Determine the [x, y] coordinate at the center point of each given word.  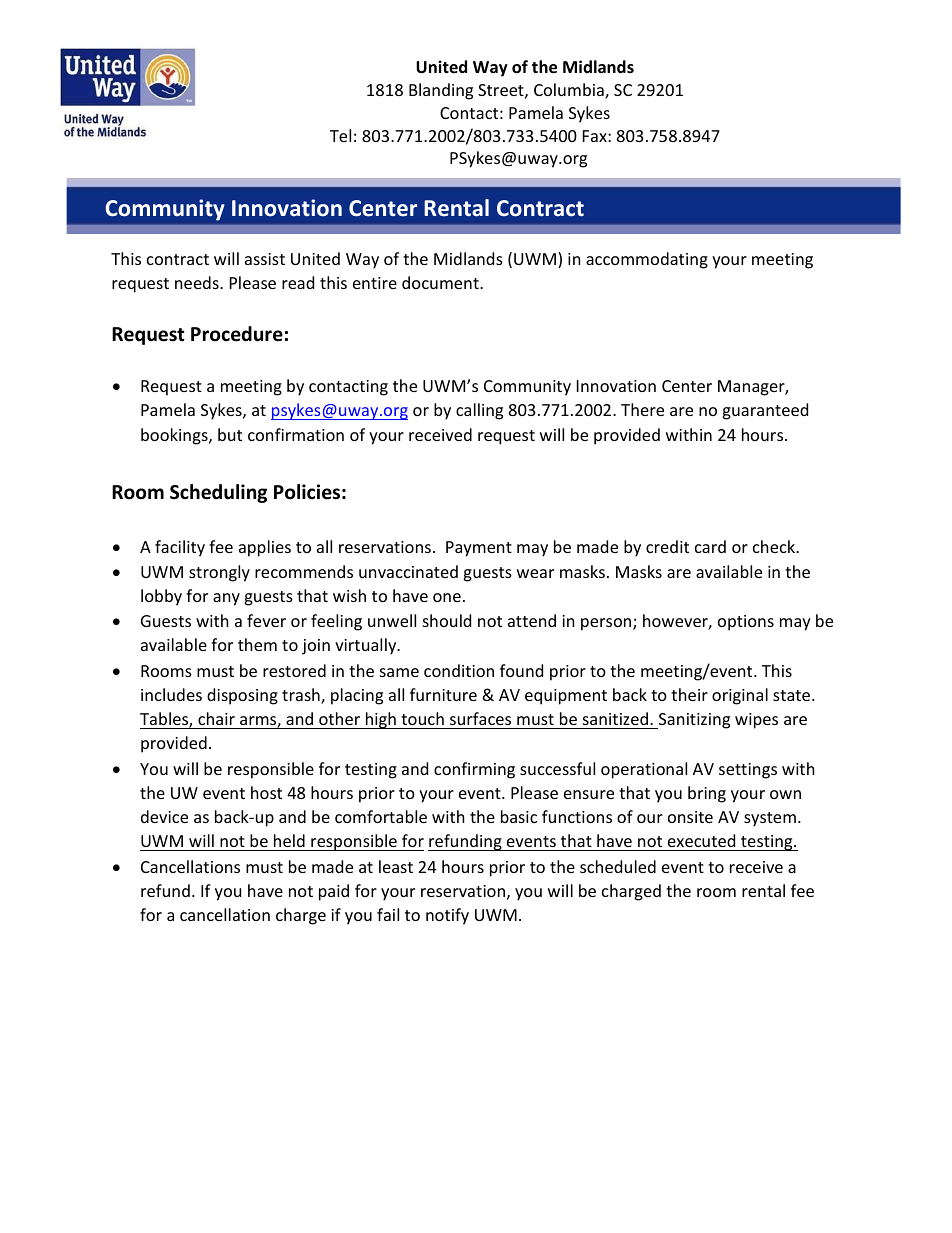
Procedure [237, 334]
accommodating [647, 260]
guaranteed [765, 411]
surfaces [480, 718]
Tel [340, 135]
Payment [479, 549]
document [441, 282]
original [740, 696]
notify [447, 916]
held [289, 842]
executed [702, 842]
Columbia [570, 91]
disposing [242, 696]
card [710, 546]
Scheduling [218, 493]
